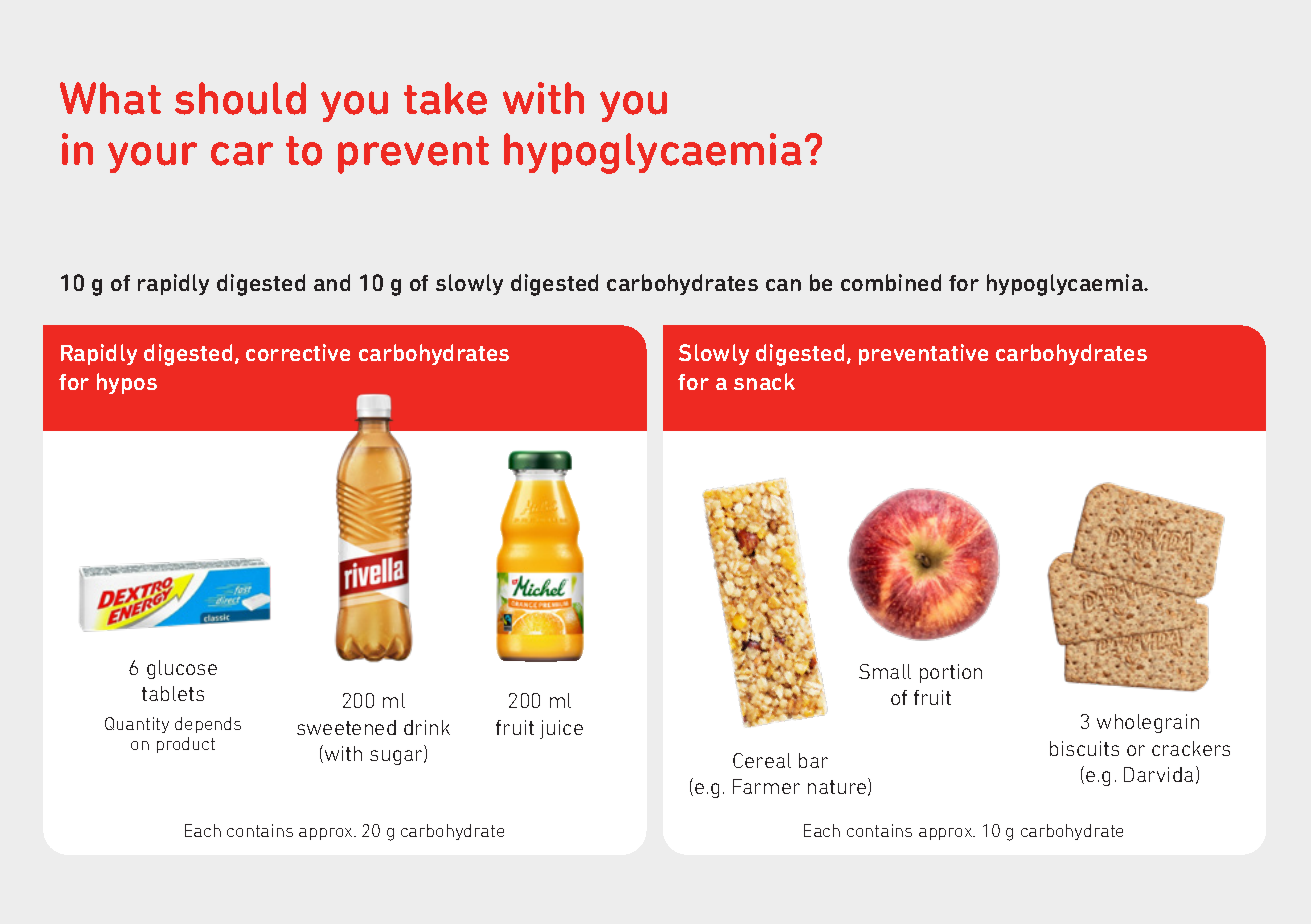 The width and height of the page is (1311, 924). What do you see at coordinates (885, 671) in the page?
I see `Small` at bounding box center [885, 671].
